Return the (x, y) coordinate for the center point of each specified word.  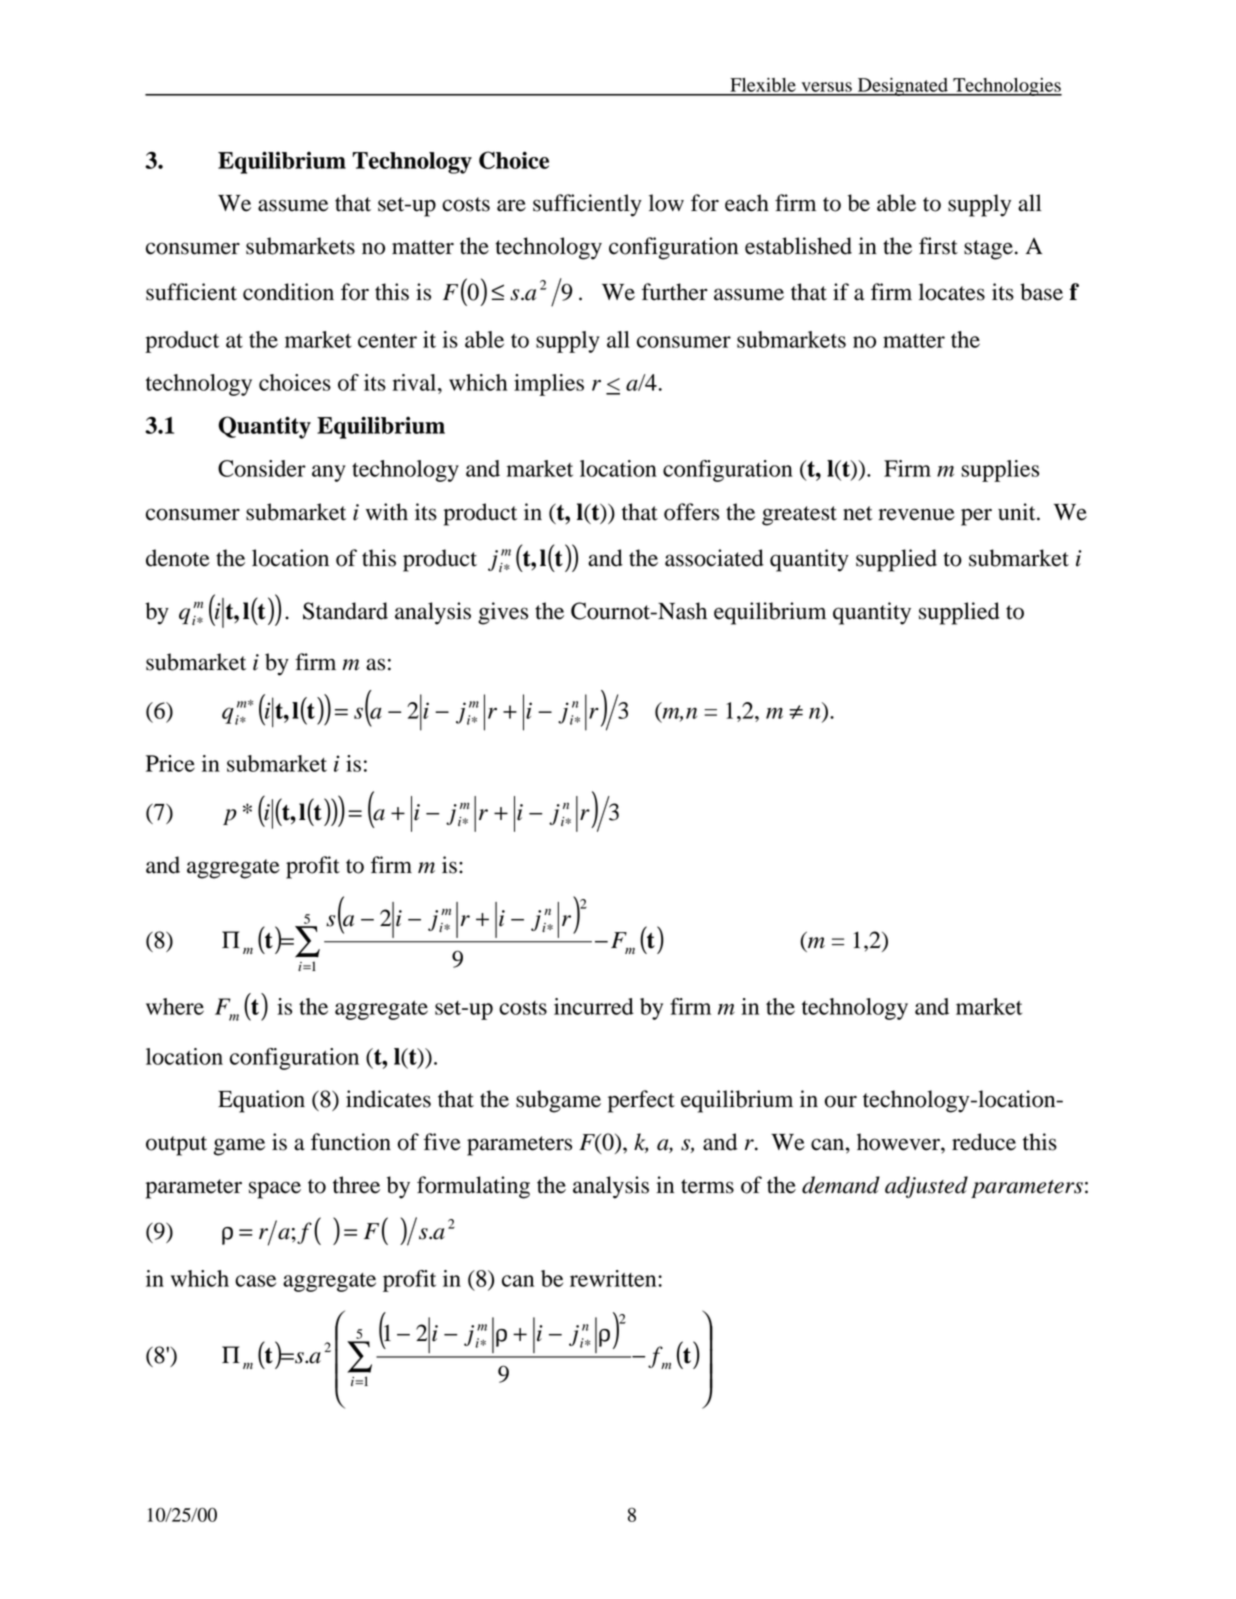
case (255, 1281)
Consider (262, 468)
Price (170, 763)
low (666, 203)
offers (691, 512)
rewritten (614, 1278)
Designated (903, 86)
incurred (594, 1006)
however (899, 1142)
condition (288, 292)
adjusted (926, 1187)
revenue (916, 514)
